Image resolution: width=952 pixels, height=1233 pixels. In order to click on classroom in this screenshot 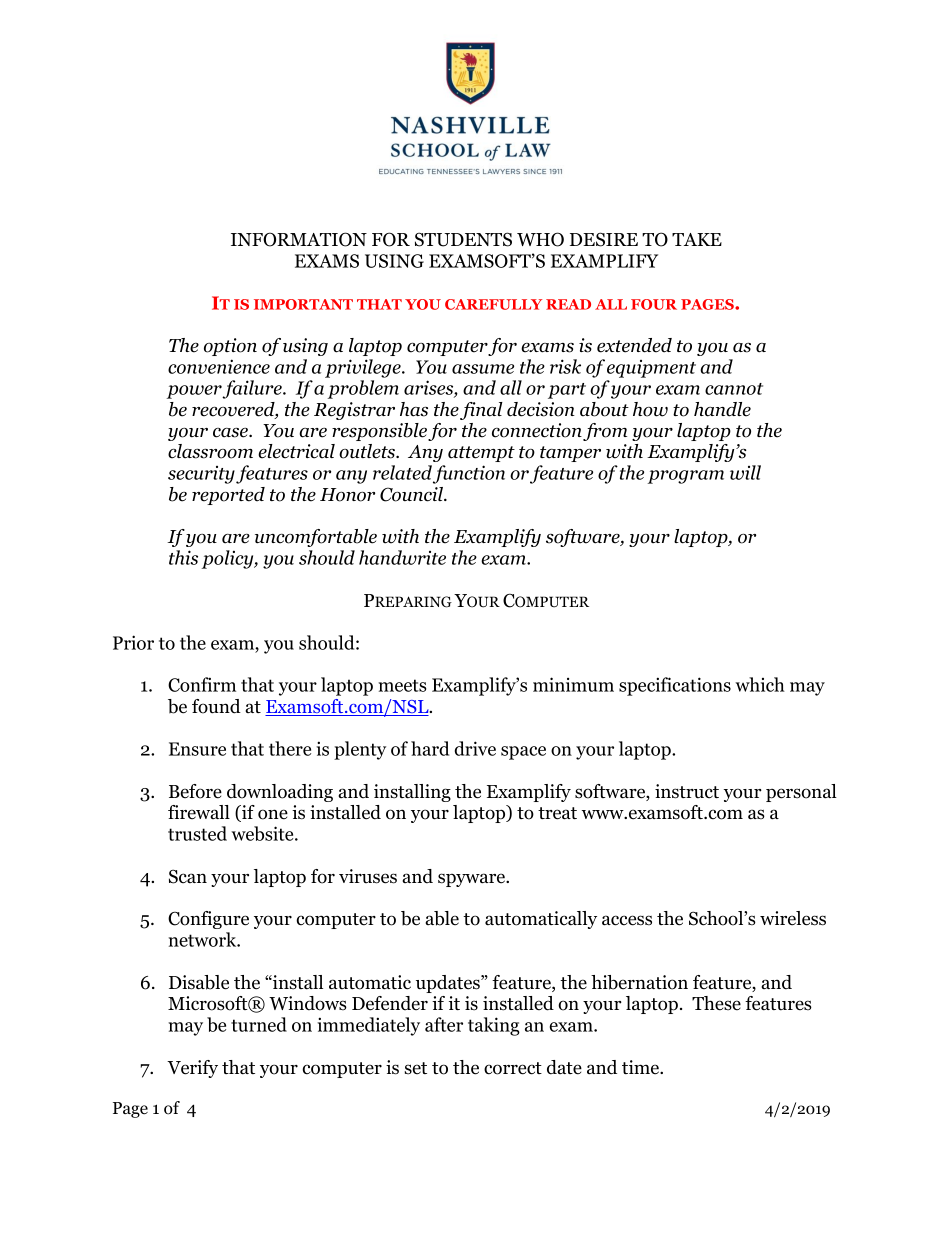, I will do `click(210, 451)`.
